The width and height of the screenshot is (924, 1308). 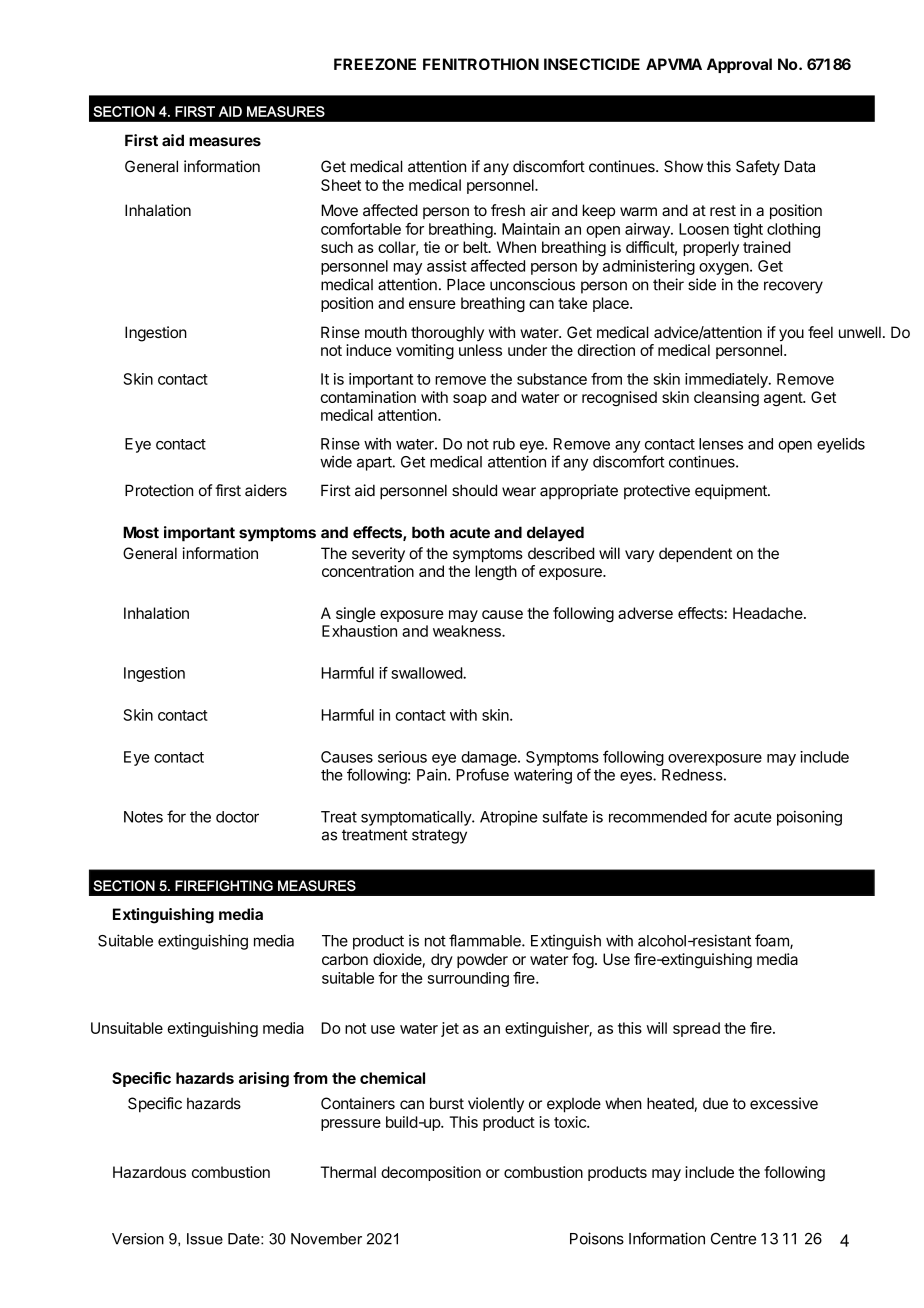 What do you see at coordinates (592, 64) in the screenshot?
I see `INSECTICIDE` at bounding box center [592, 64].
